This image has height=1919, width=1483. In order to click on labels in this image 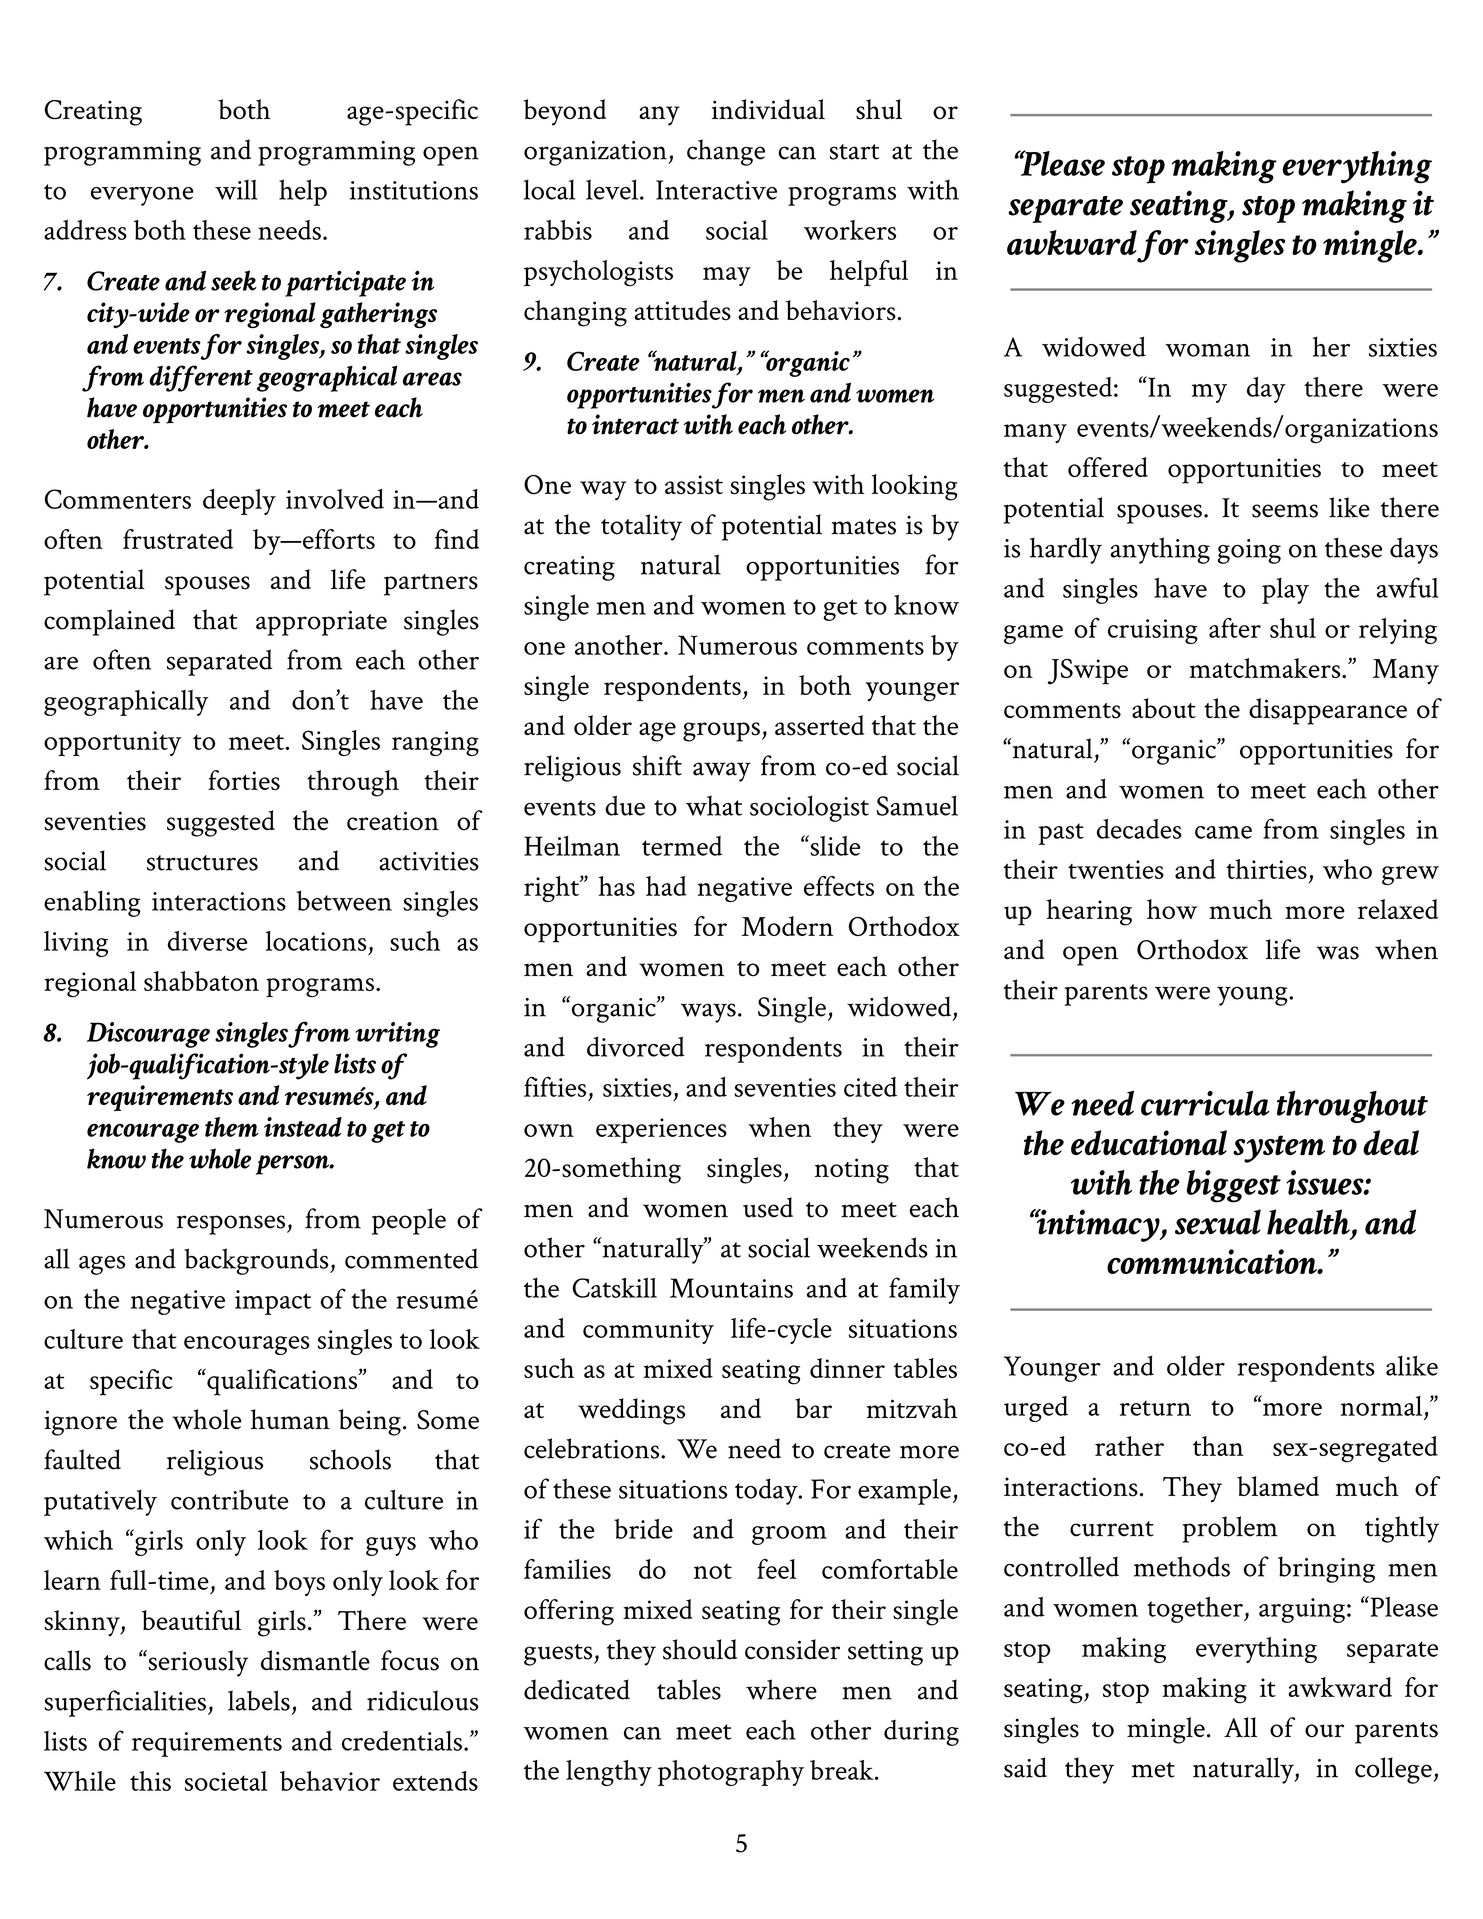, I will do `click(259, 1700)`.
